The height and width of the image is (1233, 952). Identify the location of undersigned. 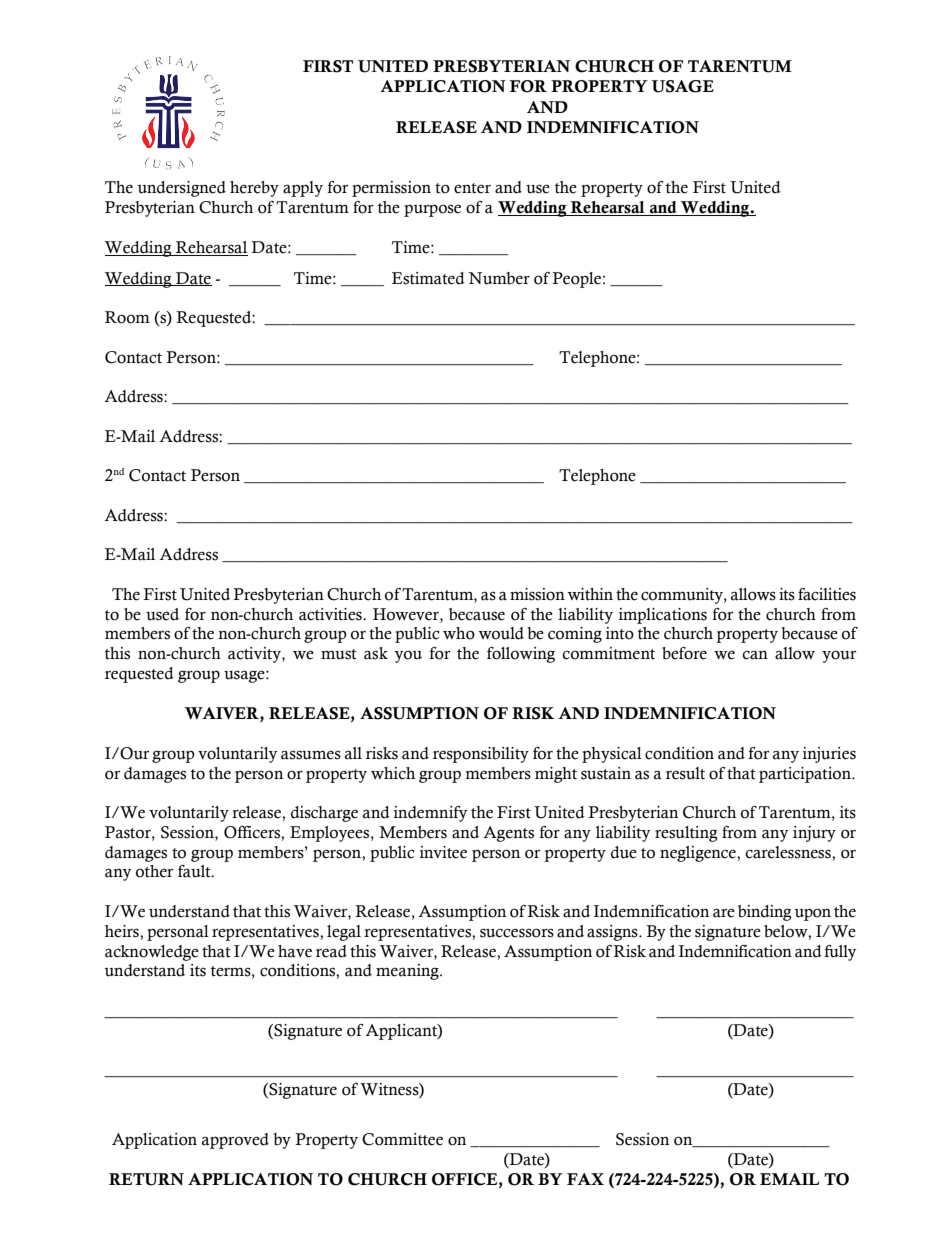
(181, 189).
